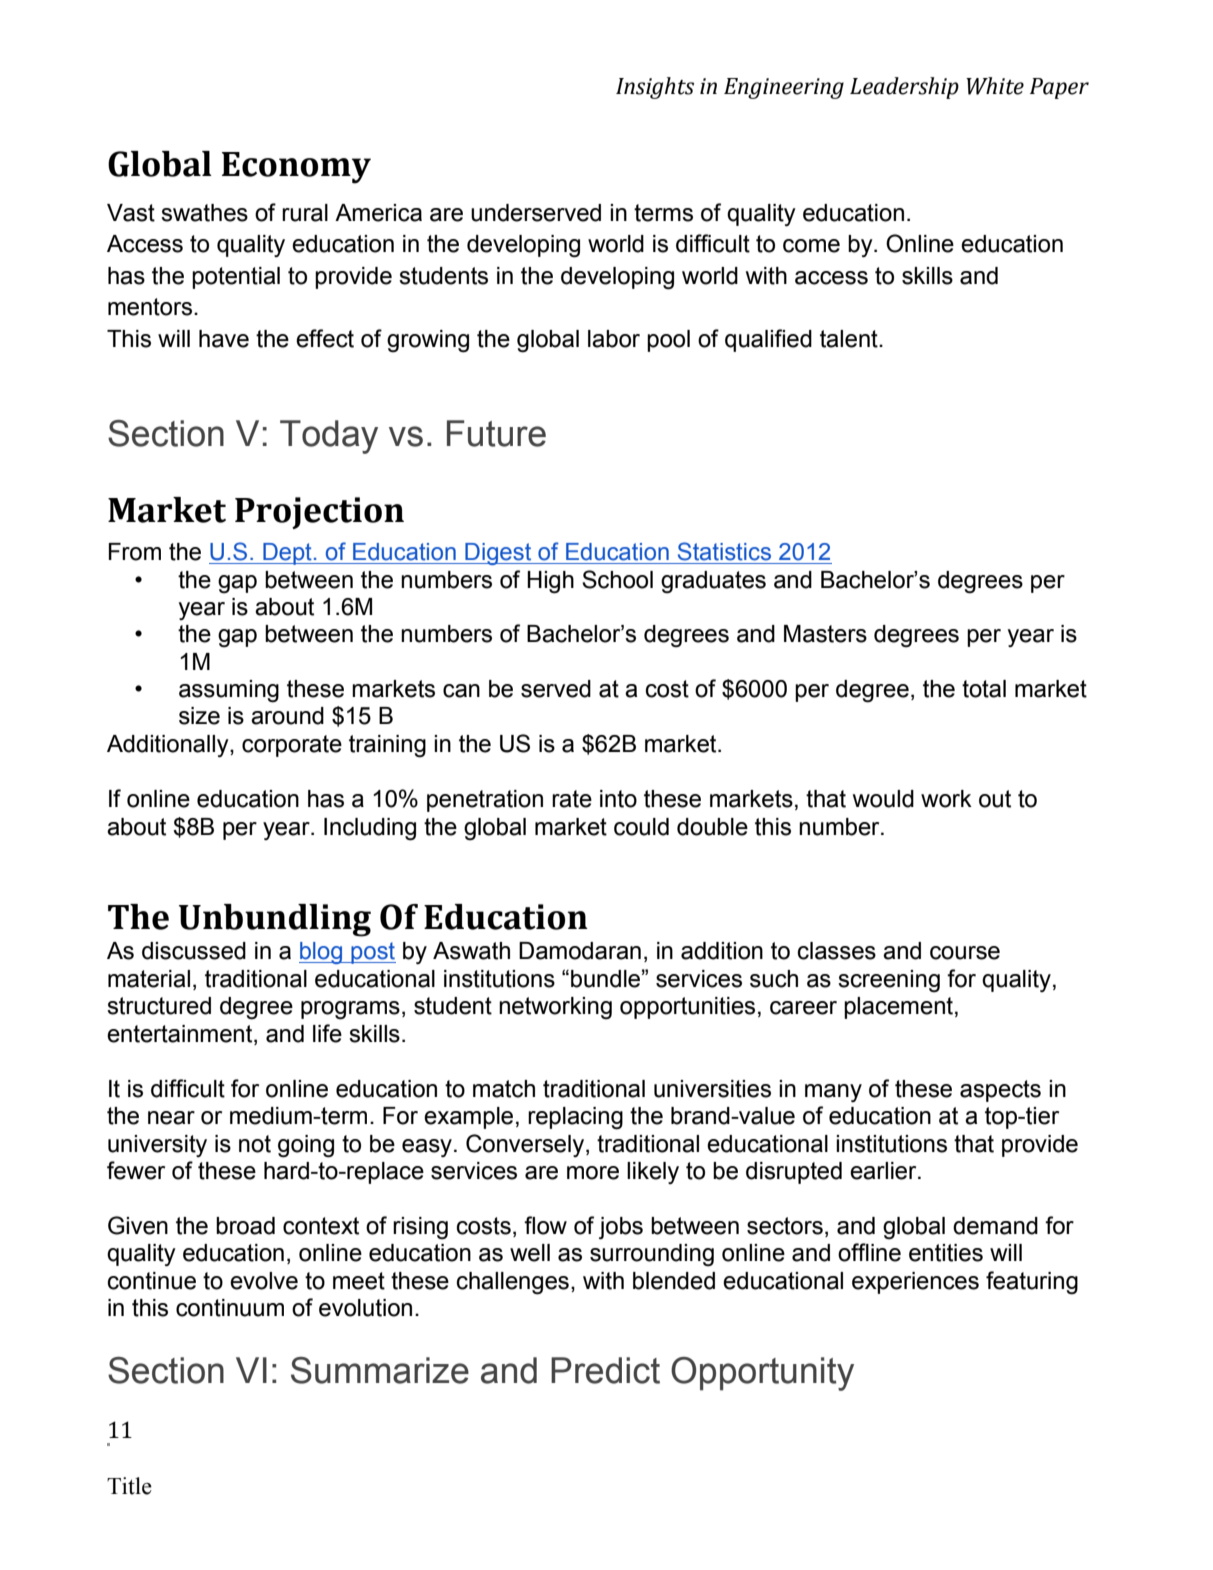 This document has height=1570, width=1213. I want to click on come, so click(811, 246).
